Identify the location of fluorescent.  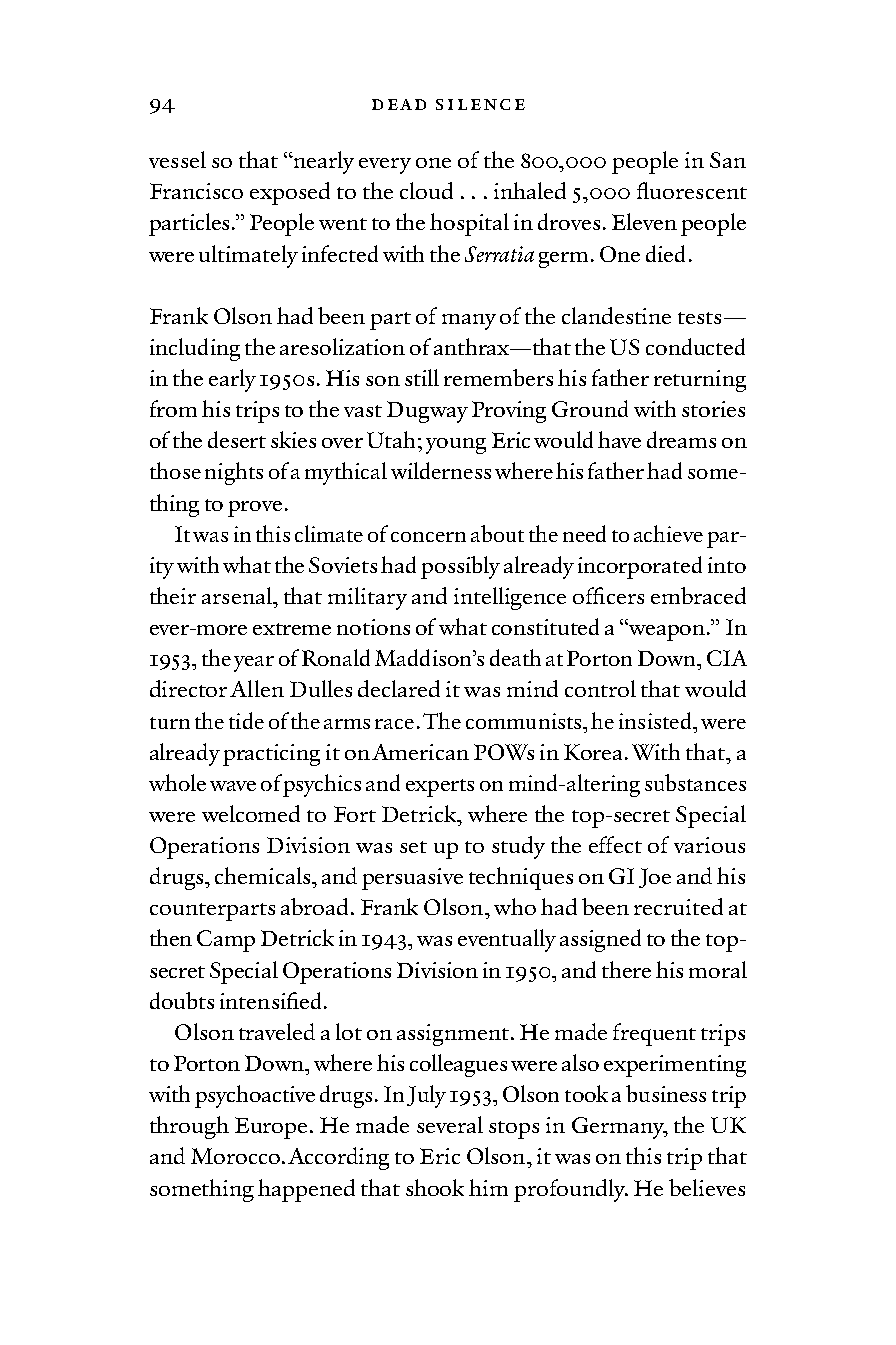
(692, 190).
